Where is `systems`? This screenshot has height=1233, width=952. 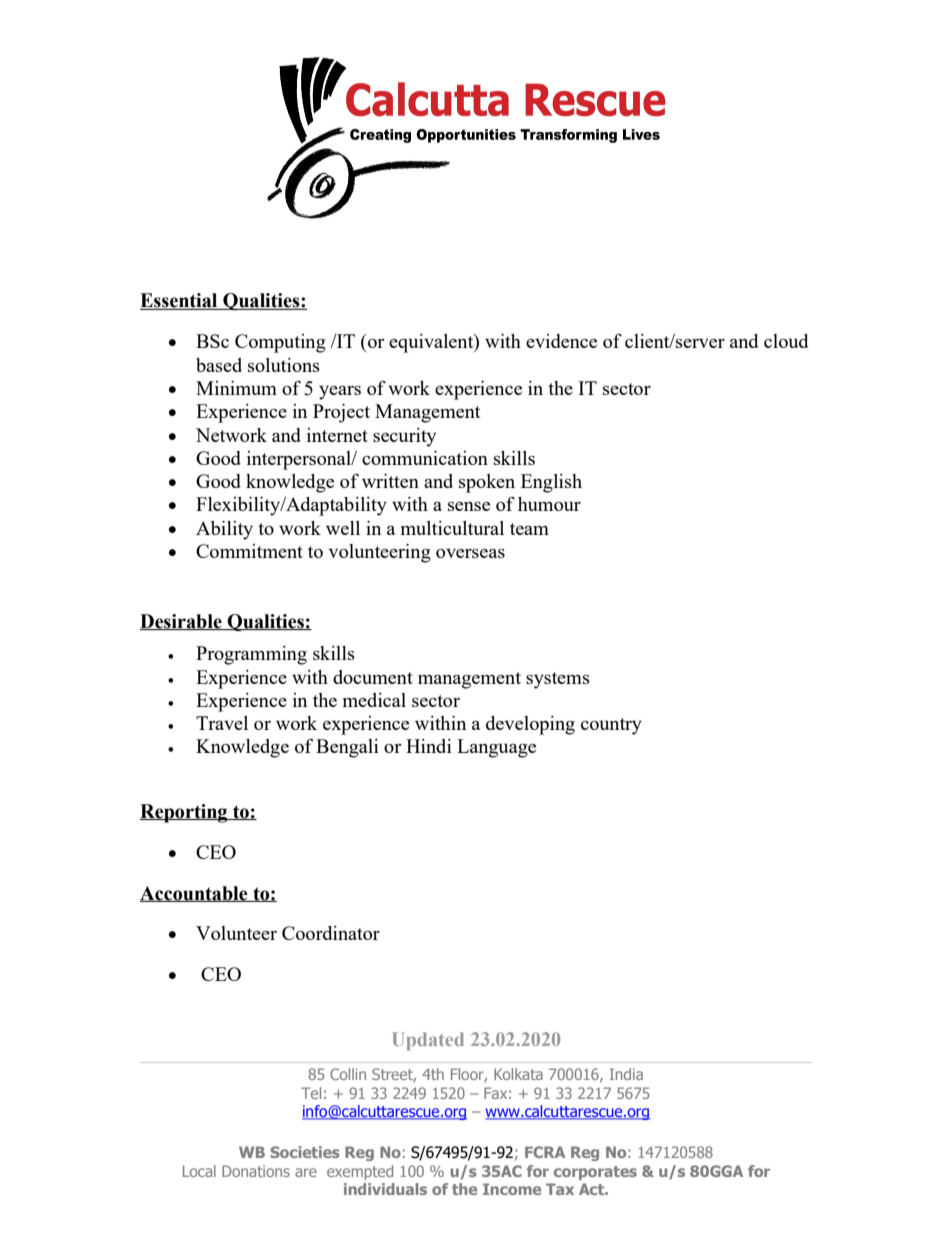 systems is located at coordinates (558, 680).
